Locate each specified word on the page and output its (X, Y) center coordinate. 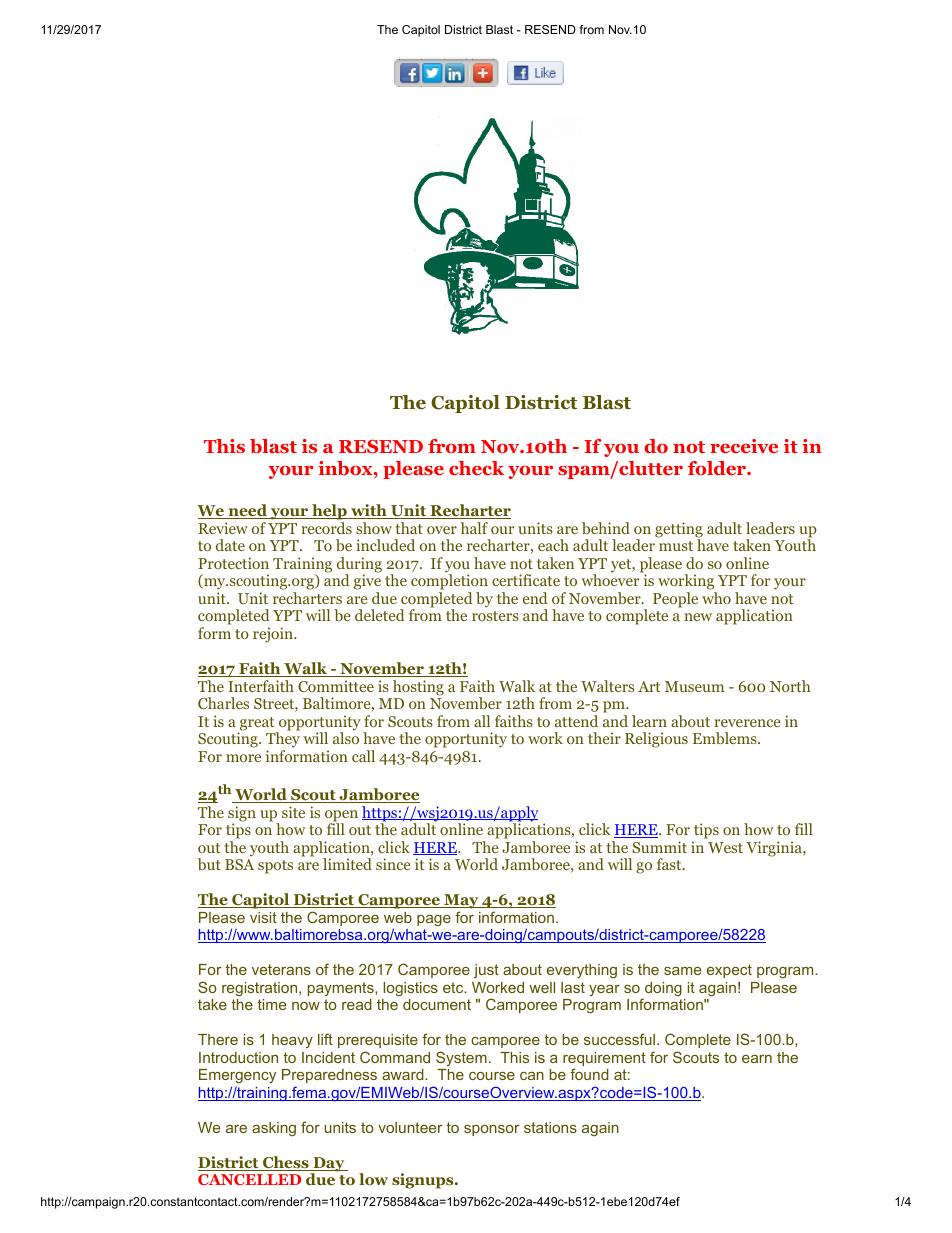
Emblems (726, 738)
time (272, 1004)
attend (576, 721)
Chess (286, 1163)
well (542, 987)
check (476, 468)
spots (275, 867)
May (461, 903)
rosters (495, 616)
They (283, 739)
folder (718, 468)
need (247, 511)
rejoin (274, 635)
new (698, 617)
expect (729, 971)
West (725, 847)
